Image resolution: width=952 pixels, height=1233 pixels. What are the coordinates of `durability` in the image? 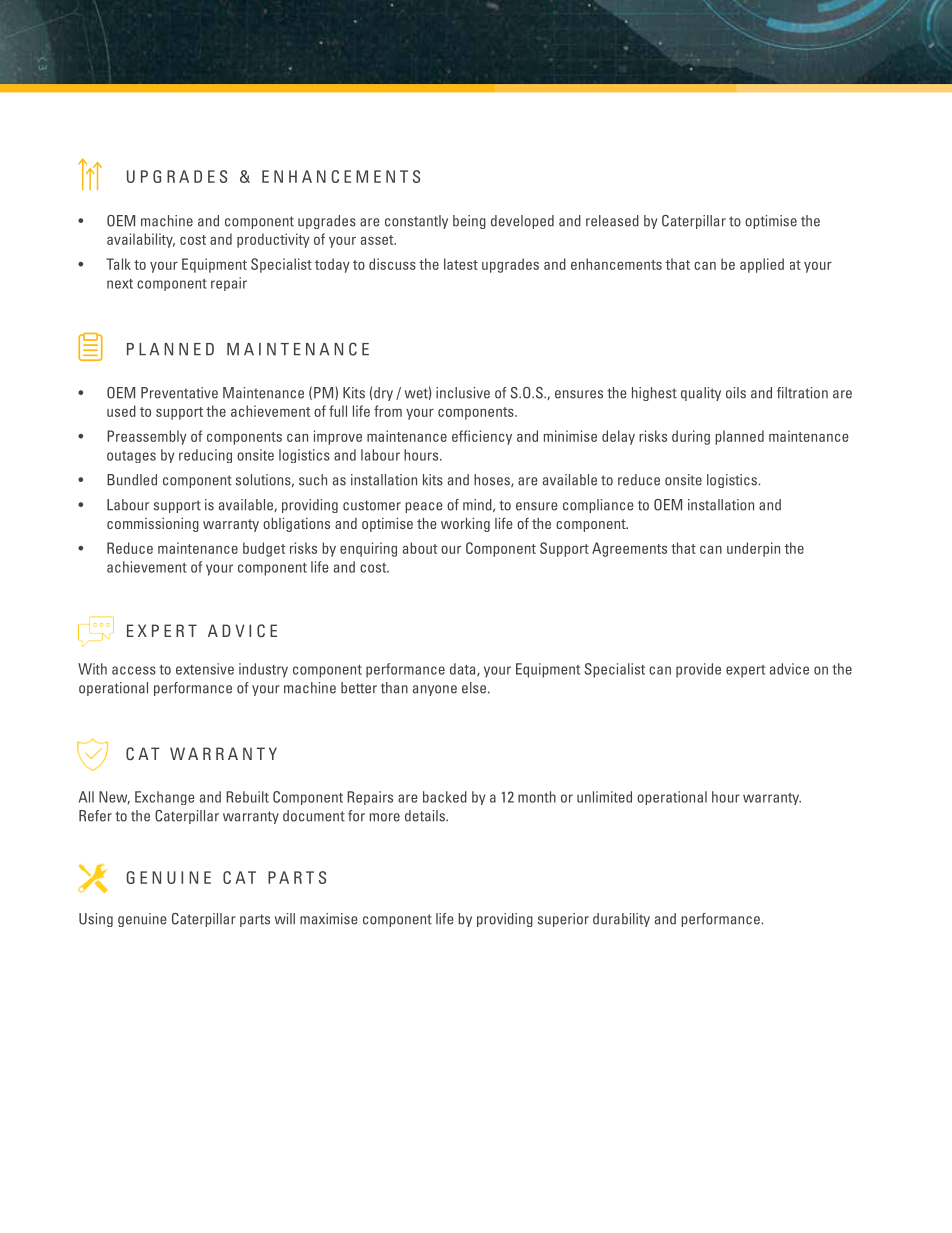 It's located at (621, 920).
